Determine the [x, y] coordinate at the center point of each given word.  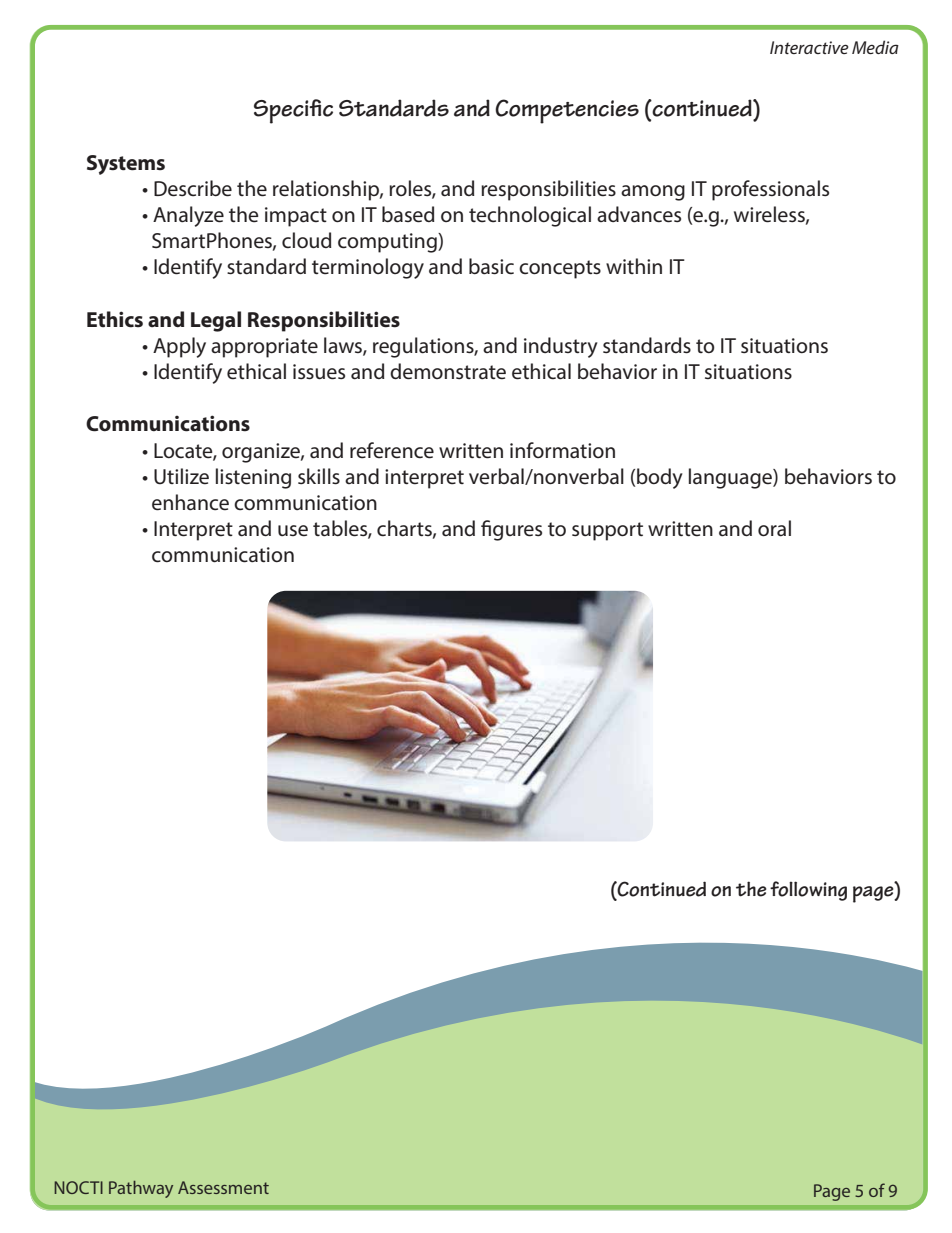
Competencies [567, 111]
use [293, 531]
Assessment [223, 1187]
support [607, 531]
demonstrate [448, 371]
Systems [126, 165]
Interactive [809, 47]
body [660, 478]
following [808, 891]
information [562, 450]
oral [774, 528]
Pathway [141, 1189]
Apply [179, 347]
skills [319, 476]
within [634, 266]
